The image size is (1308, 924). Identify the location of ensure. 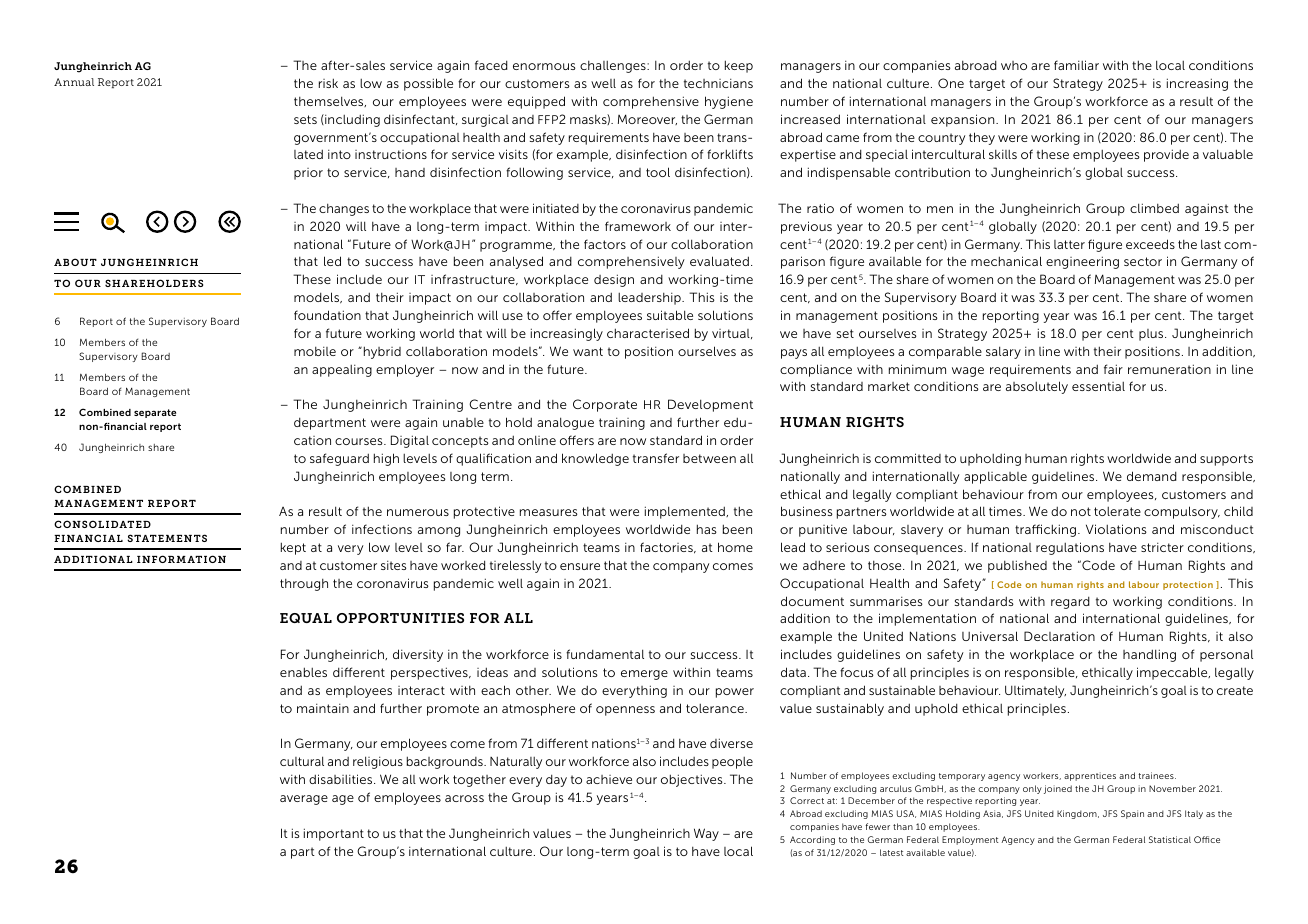
(580, 566).
